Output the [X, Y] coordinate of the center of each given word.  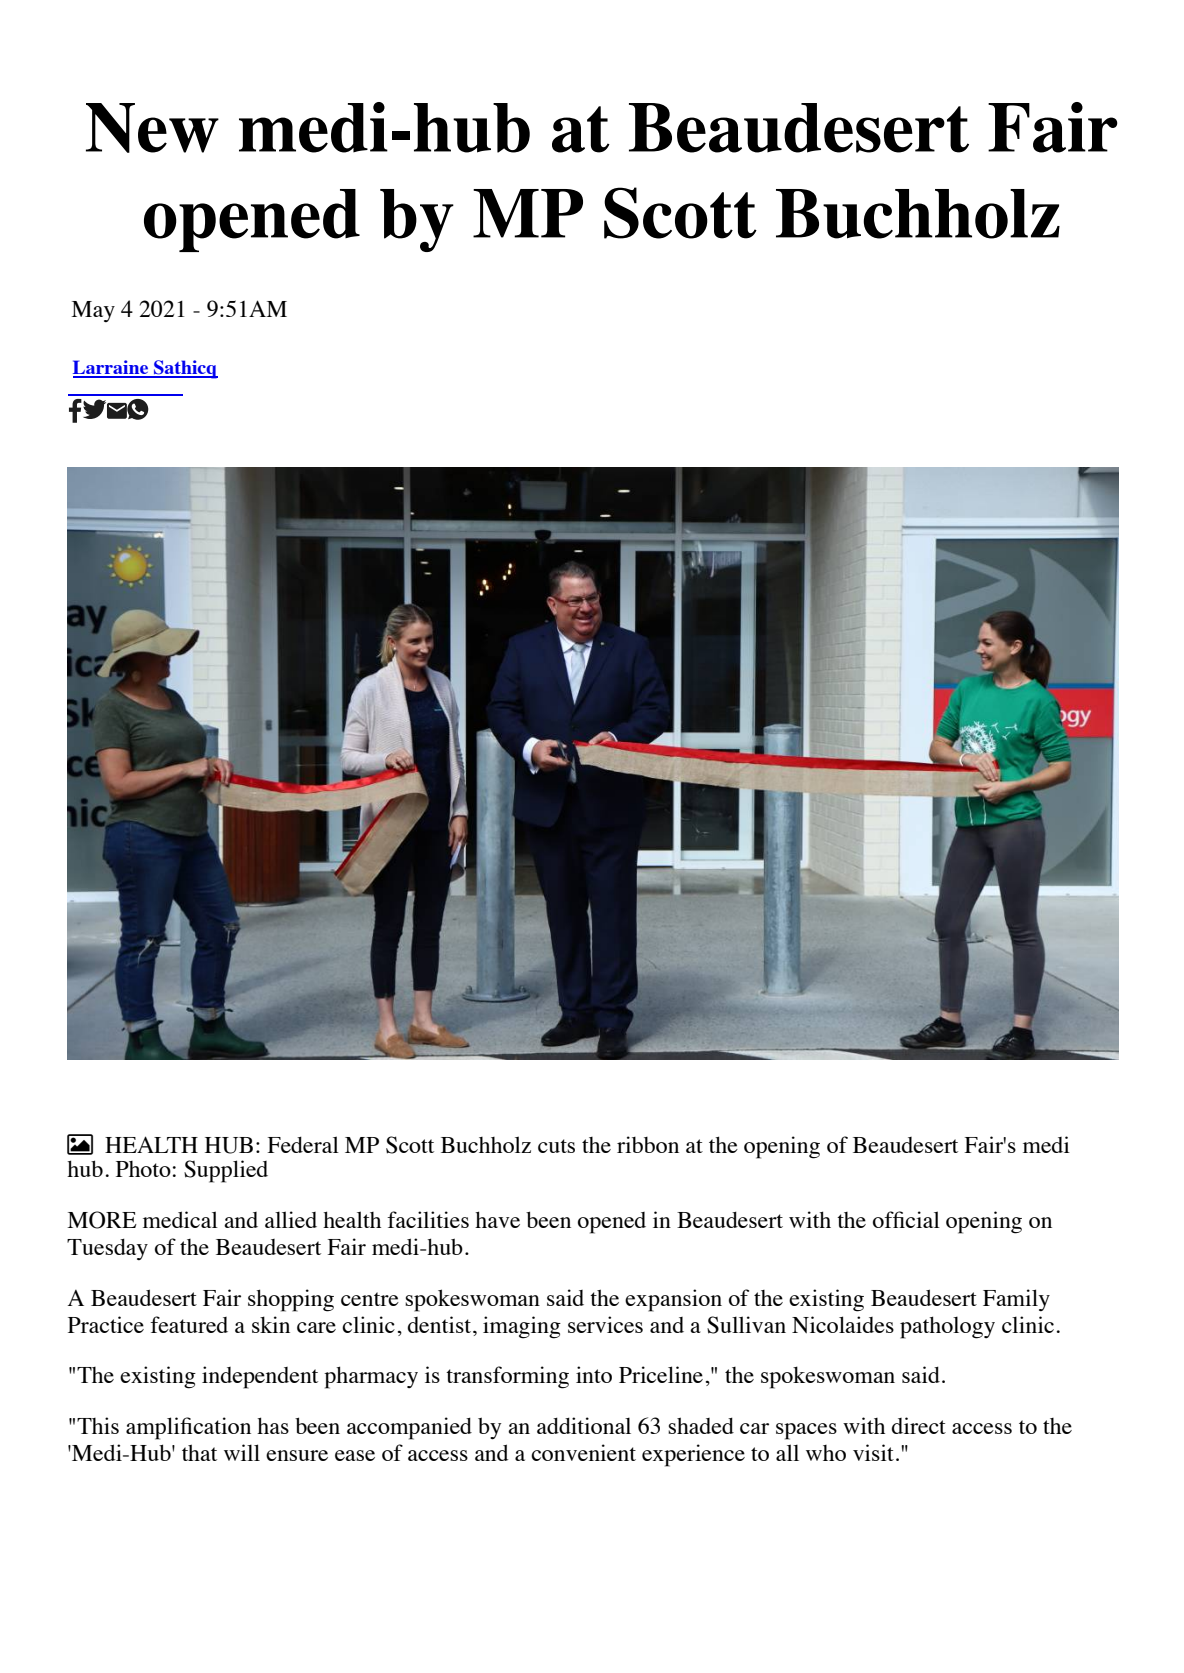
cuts [556, 1146]
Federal [303, 1144]
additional [584, 1425]
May [93, 311]
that [199, 1452]
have [497, 1219]
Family [1016, 1300]
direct [919, 1425]
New [152, 128]
